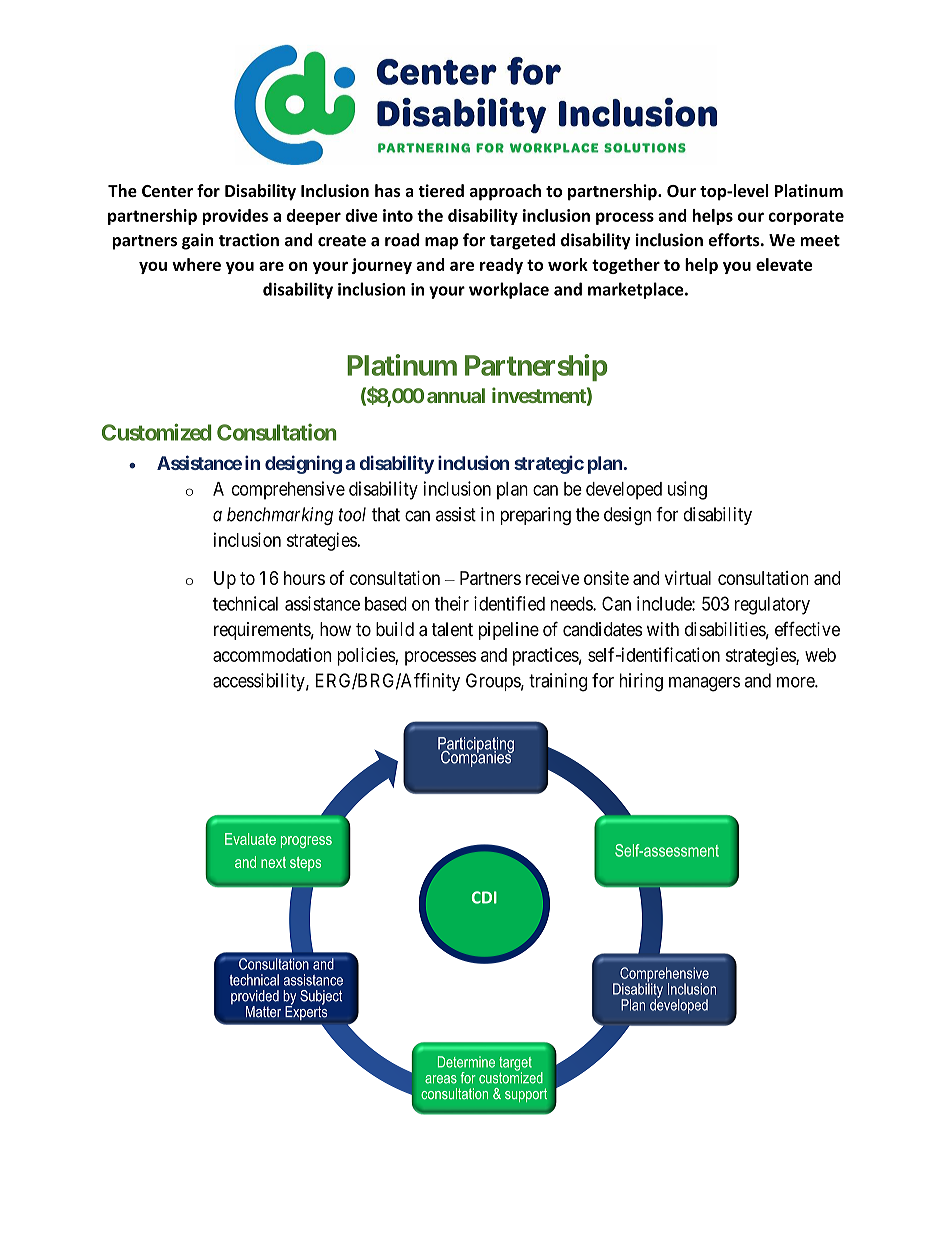 This screenshot has width=952, height=1233. I want to click on Matter, so click(263, 1012).
